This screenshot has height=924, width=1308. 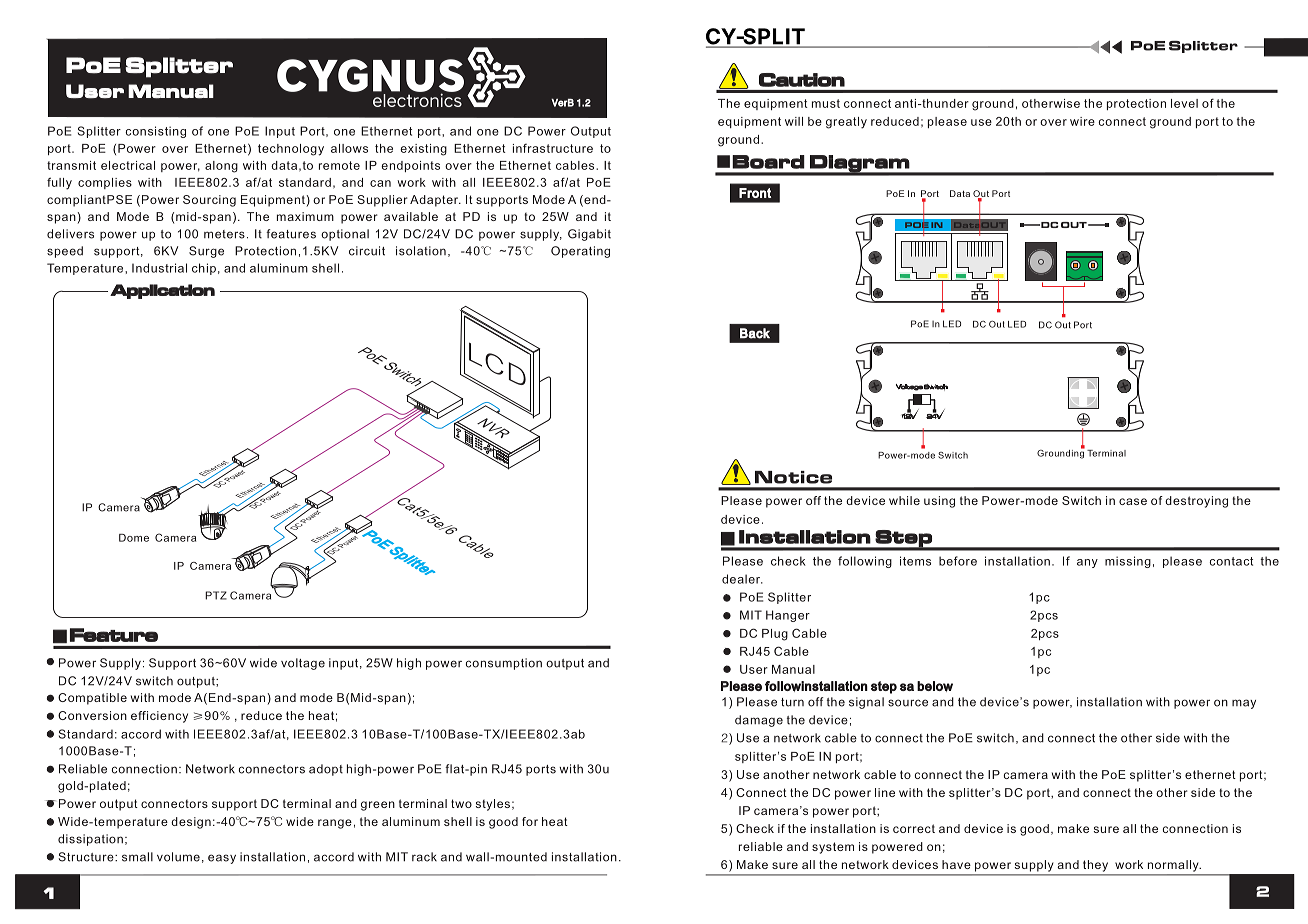 What do you see at coordinates (303, 664) in the screenshot?
I see `voltage` at bounding box center [303, 664].
